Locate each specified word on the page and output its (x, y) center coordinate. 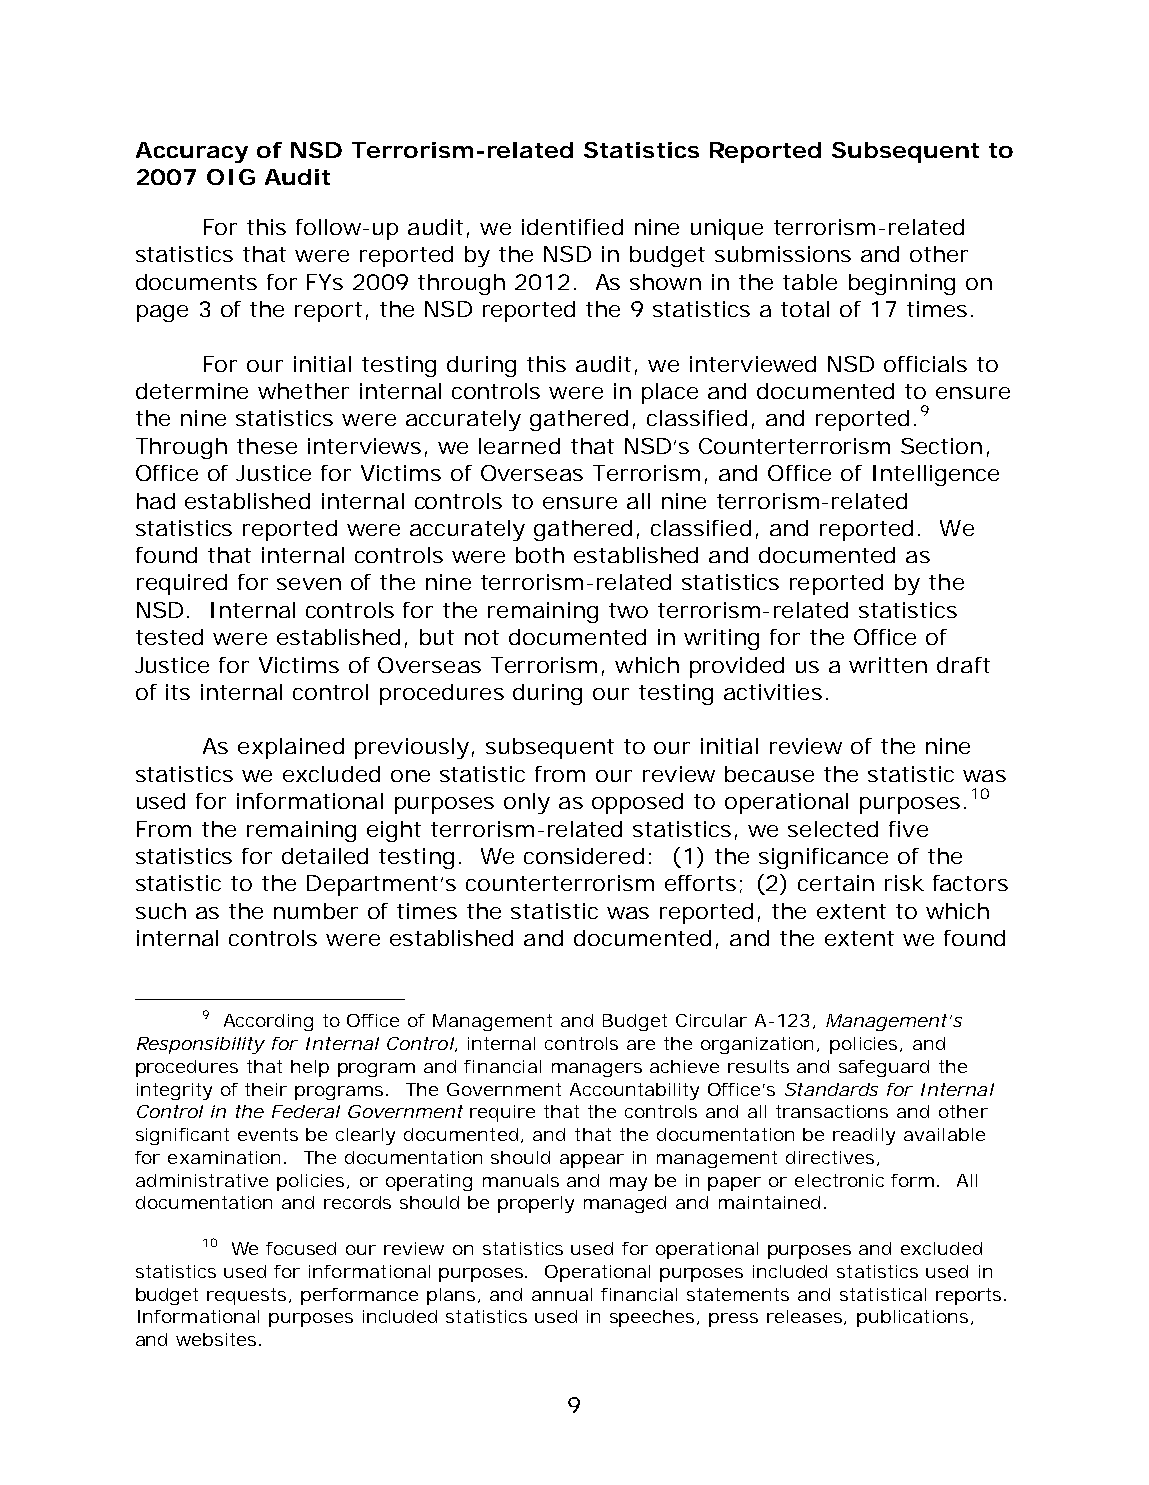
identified (572, 227)
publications (912, 1318)
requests (246, 1296)
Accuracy (192, 152)
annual (562, 1294)
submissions (783, 254)
